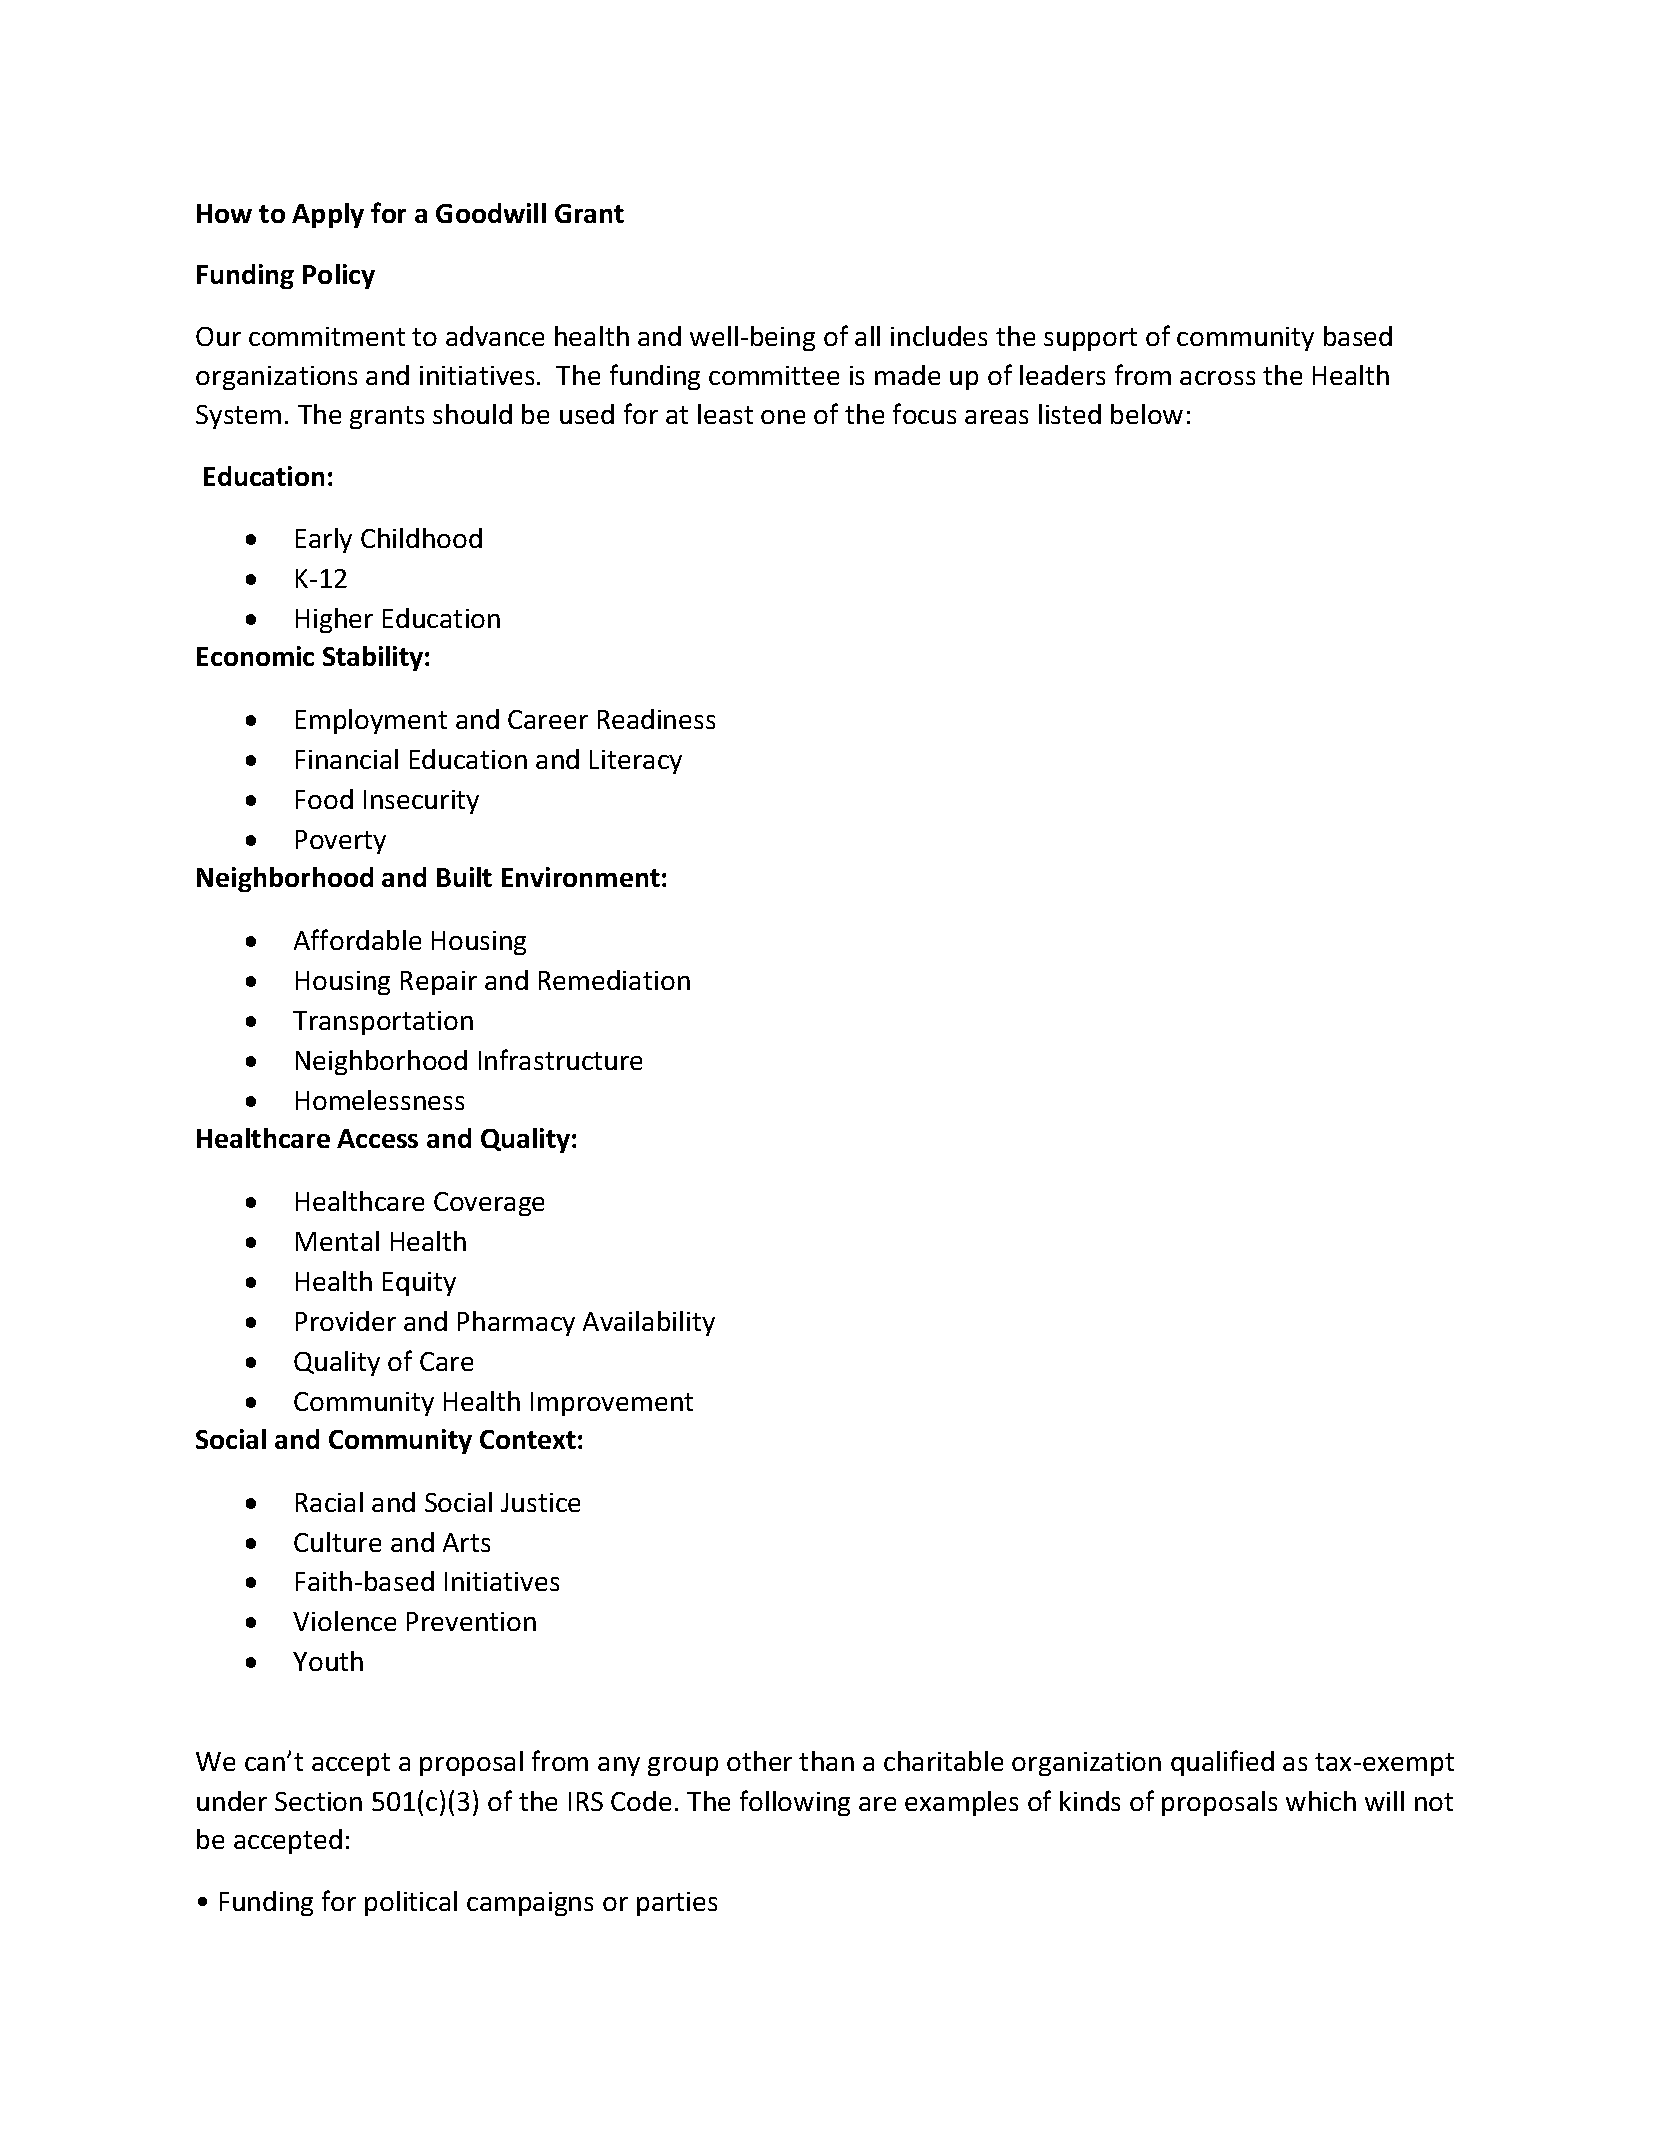 The image size is (1663, 2153). What do you see at coordinates (339, 276) in the image?
I see `Policy` at bounding box center [339, 276].
